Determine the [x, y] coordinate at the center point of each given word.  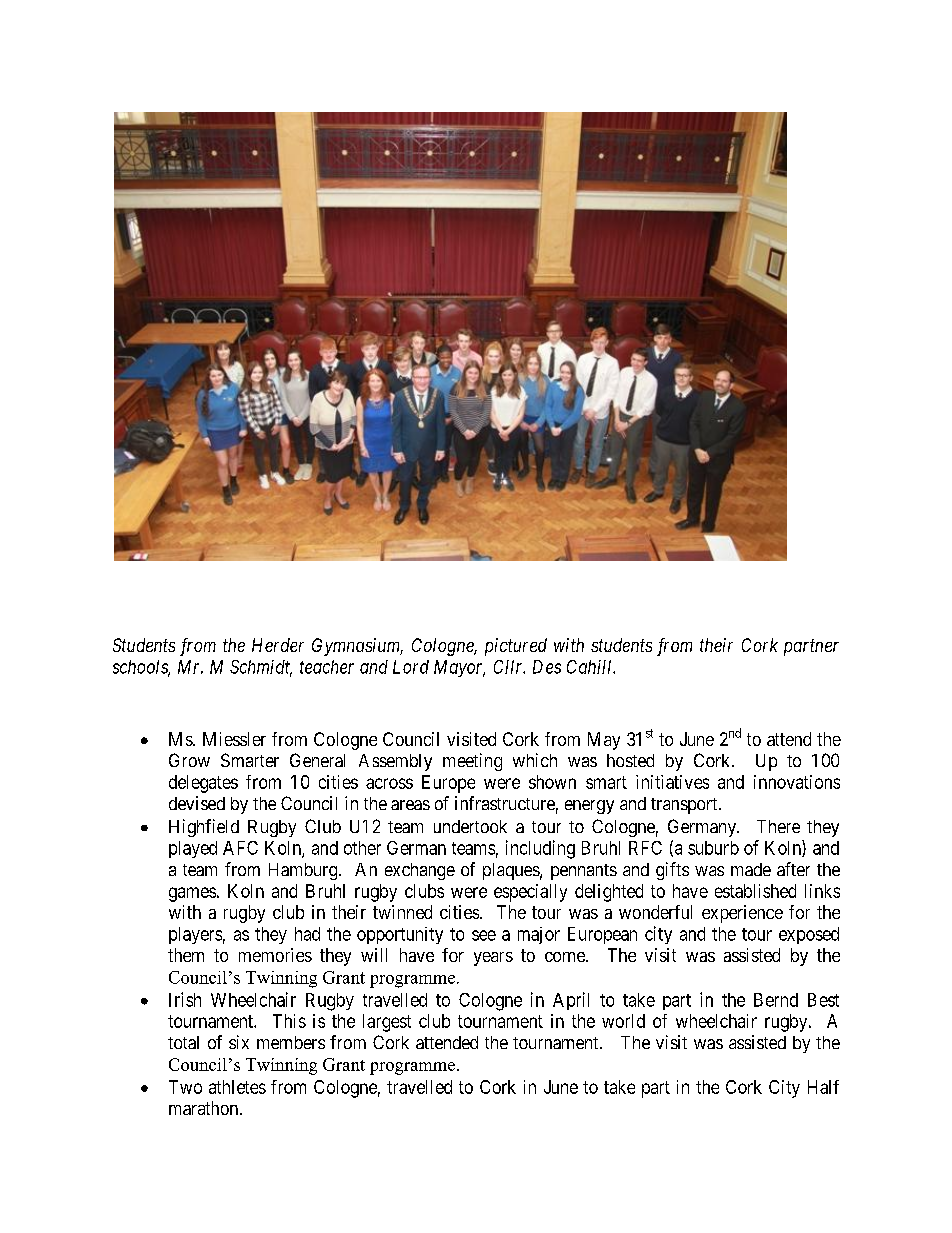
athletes [237, 1087]
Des [547, 667]
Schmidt [261, 668]
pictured [516, 647]
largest [387, 1023]
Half [823, 1087]
